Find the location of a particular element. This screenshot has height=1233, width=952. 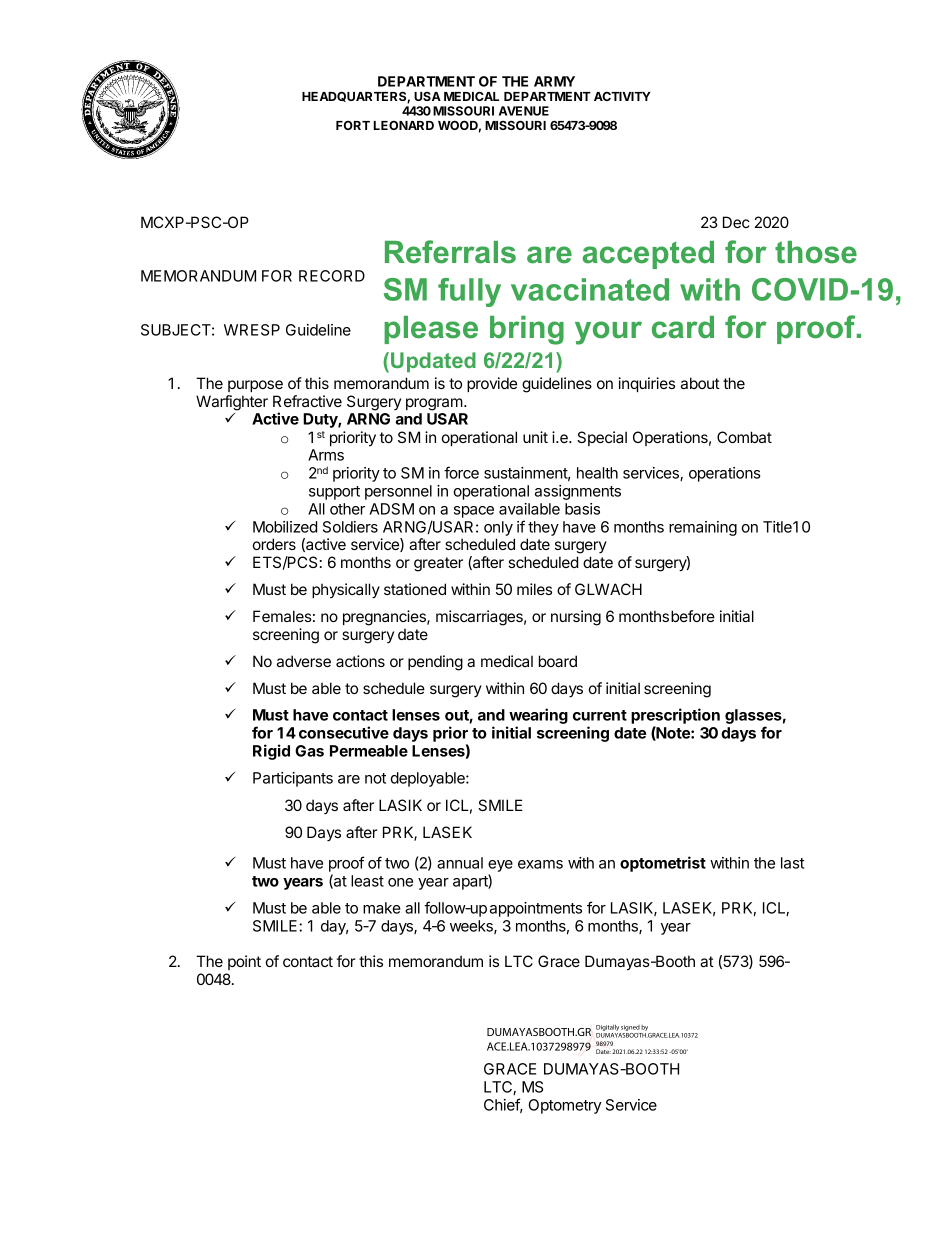

AVENUE is located at coordinates (524, 111).
